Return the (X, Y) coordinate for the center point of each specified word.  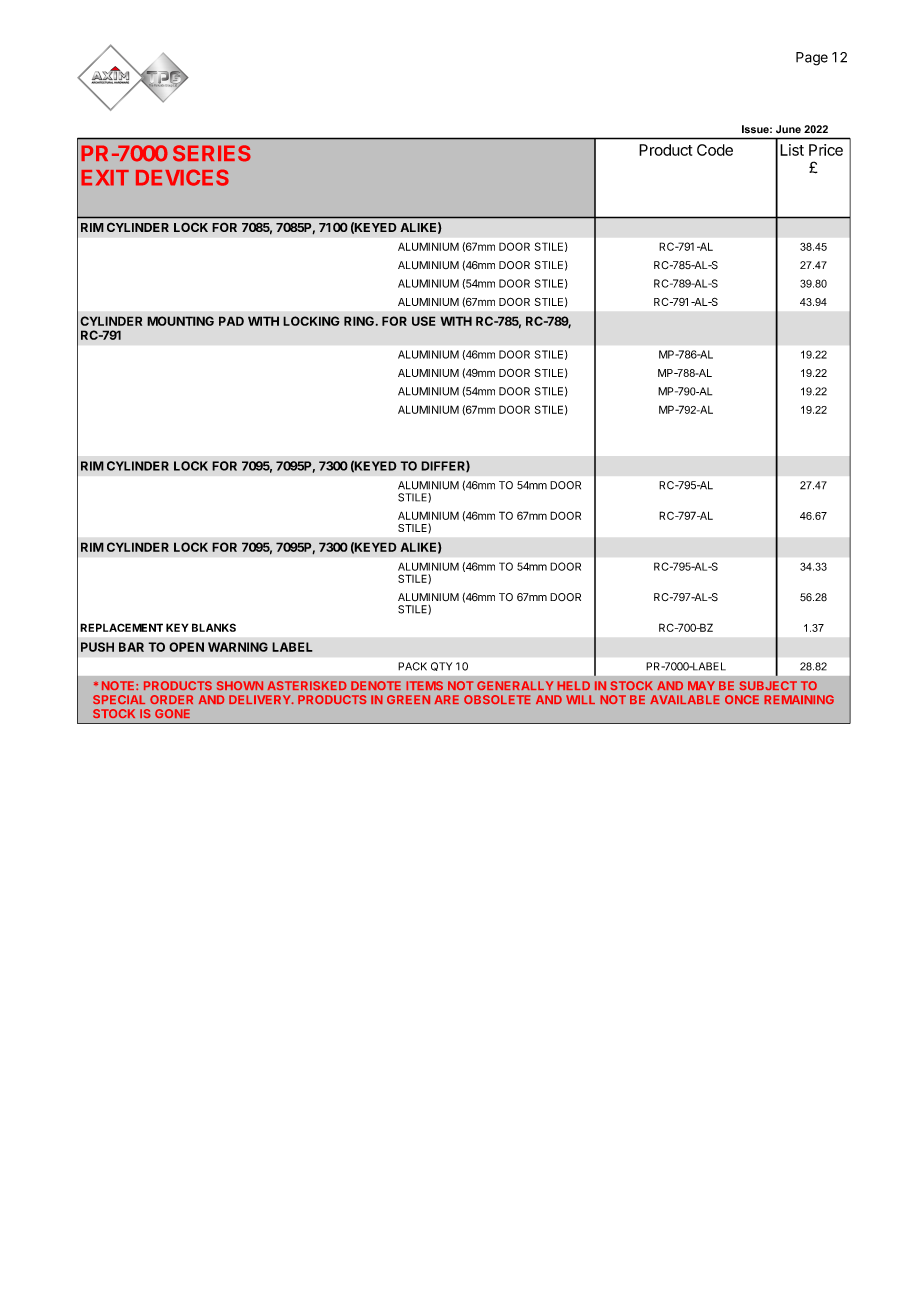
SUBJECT (768, 685)
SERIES (212, 153)
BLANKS (214, 627)
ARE (447, 699)
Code (715, 150)
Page (812, 59)
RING (359, 321)
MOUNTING (180, 321)
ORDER (171, 699)
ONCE (742, 699)
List (792, 150)
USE (424, 321)
